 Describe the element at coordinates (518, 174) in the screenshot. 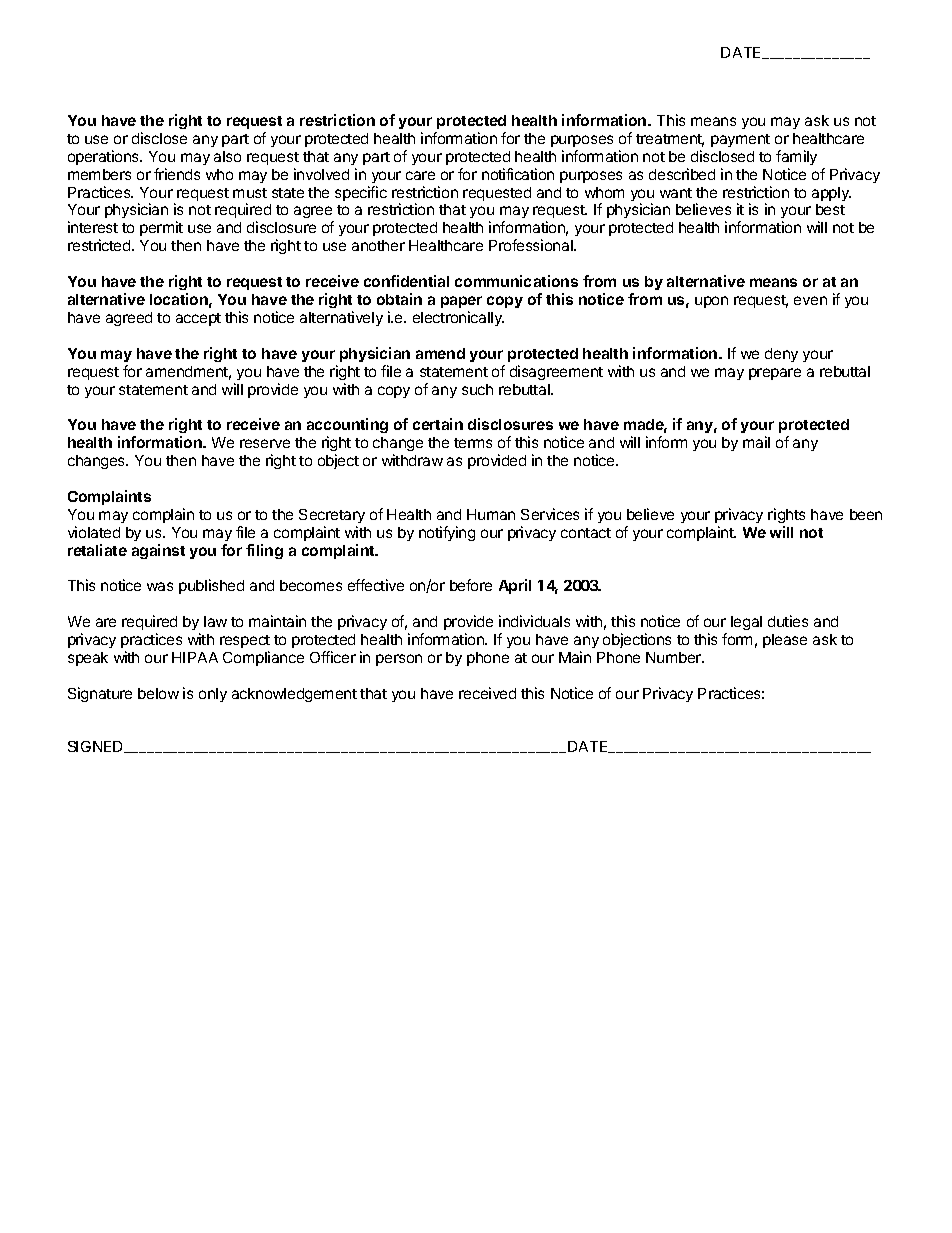

I see `notification` at that location.
